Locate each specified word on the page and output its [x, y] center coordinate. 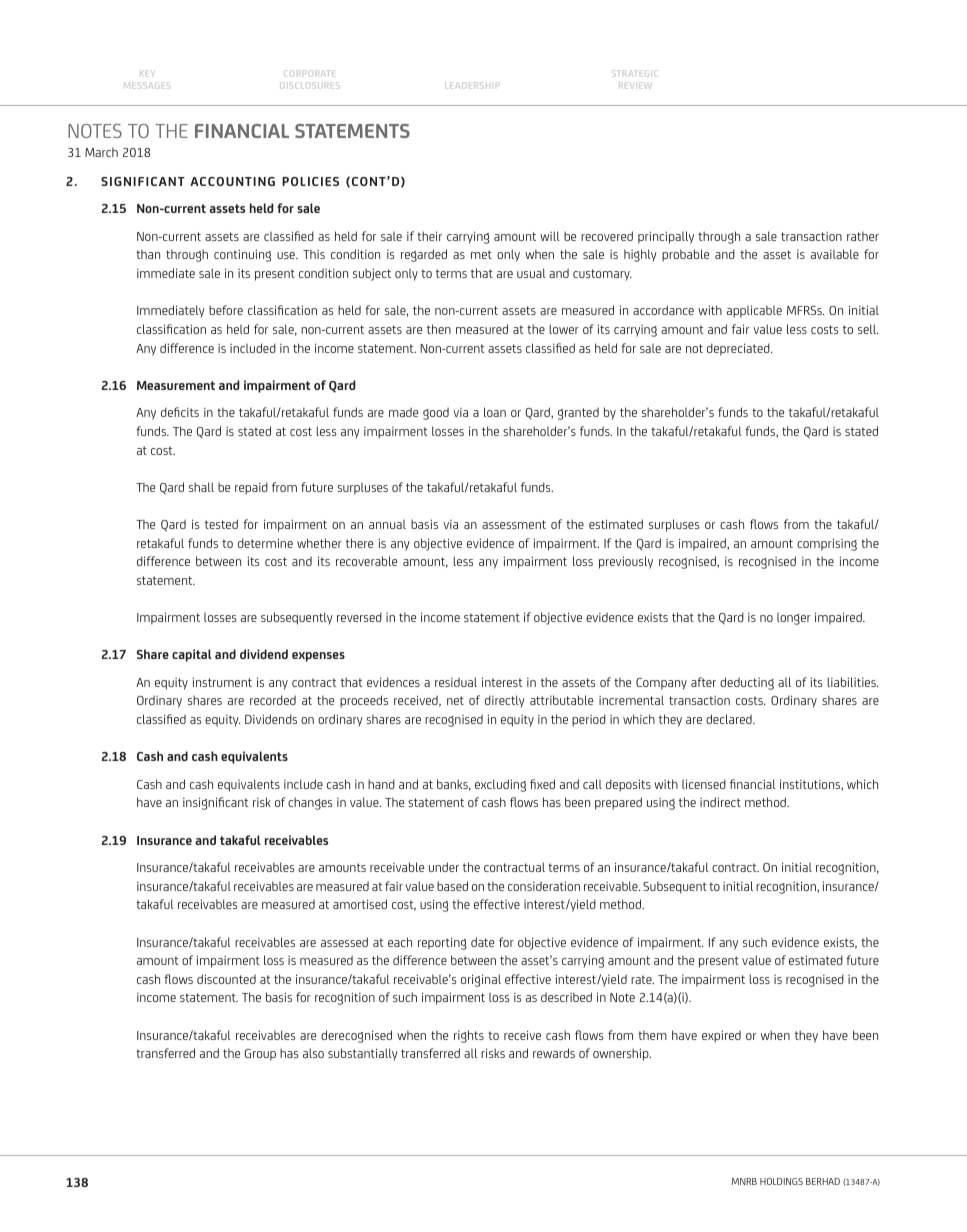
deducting [747, 683]
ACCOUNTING [232, 181]
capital [192, 655]
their [429, 236]
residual [456, 682]
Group [260, 1055]
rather [863, 236]
